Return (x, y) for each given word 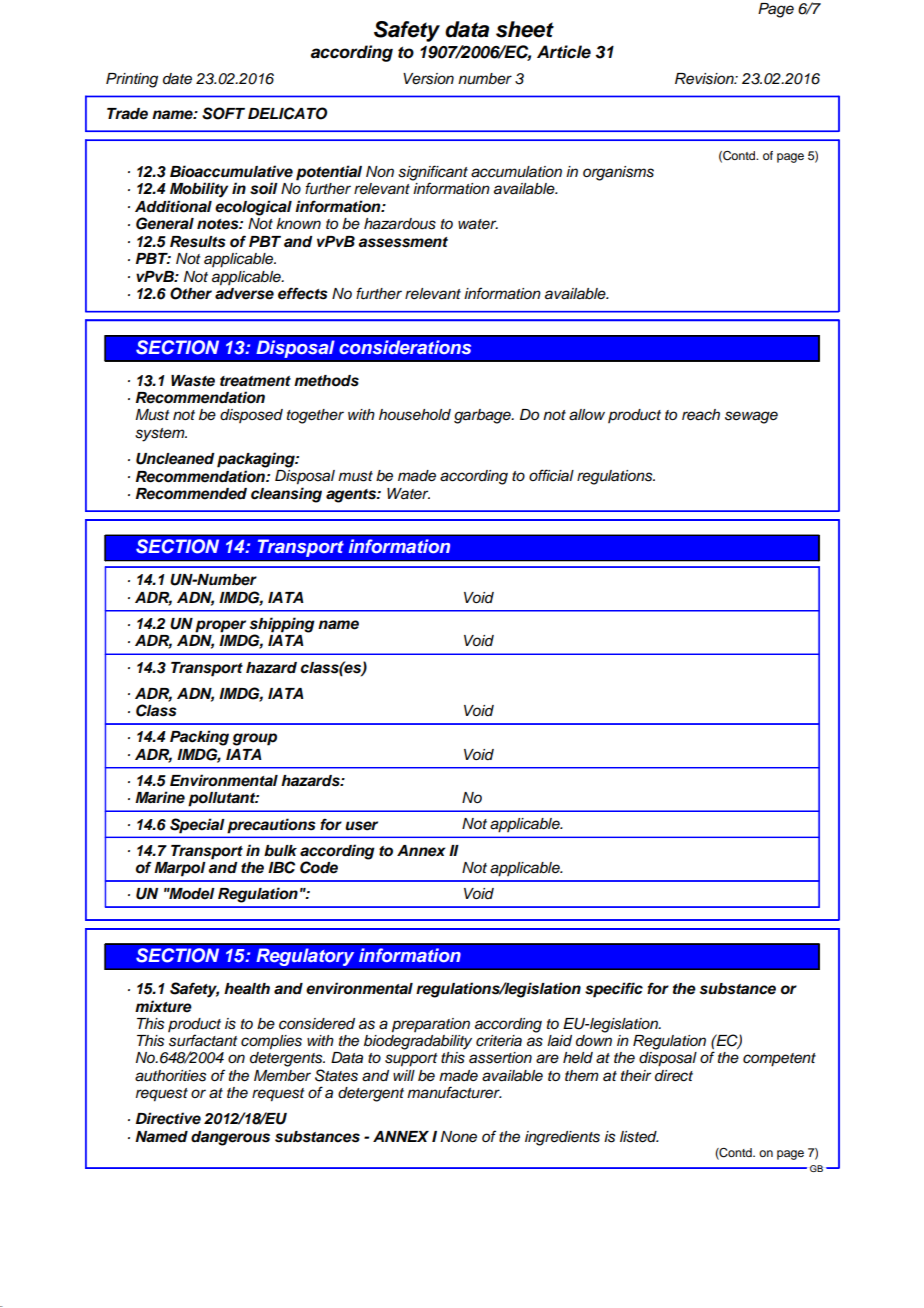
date (177, 79)
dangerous (230, 1138)
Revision (705, 79)
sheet (525, 29)
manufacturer (454, 1092)
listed (639, 1137)
